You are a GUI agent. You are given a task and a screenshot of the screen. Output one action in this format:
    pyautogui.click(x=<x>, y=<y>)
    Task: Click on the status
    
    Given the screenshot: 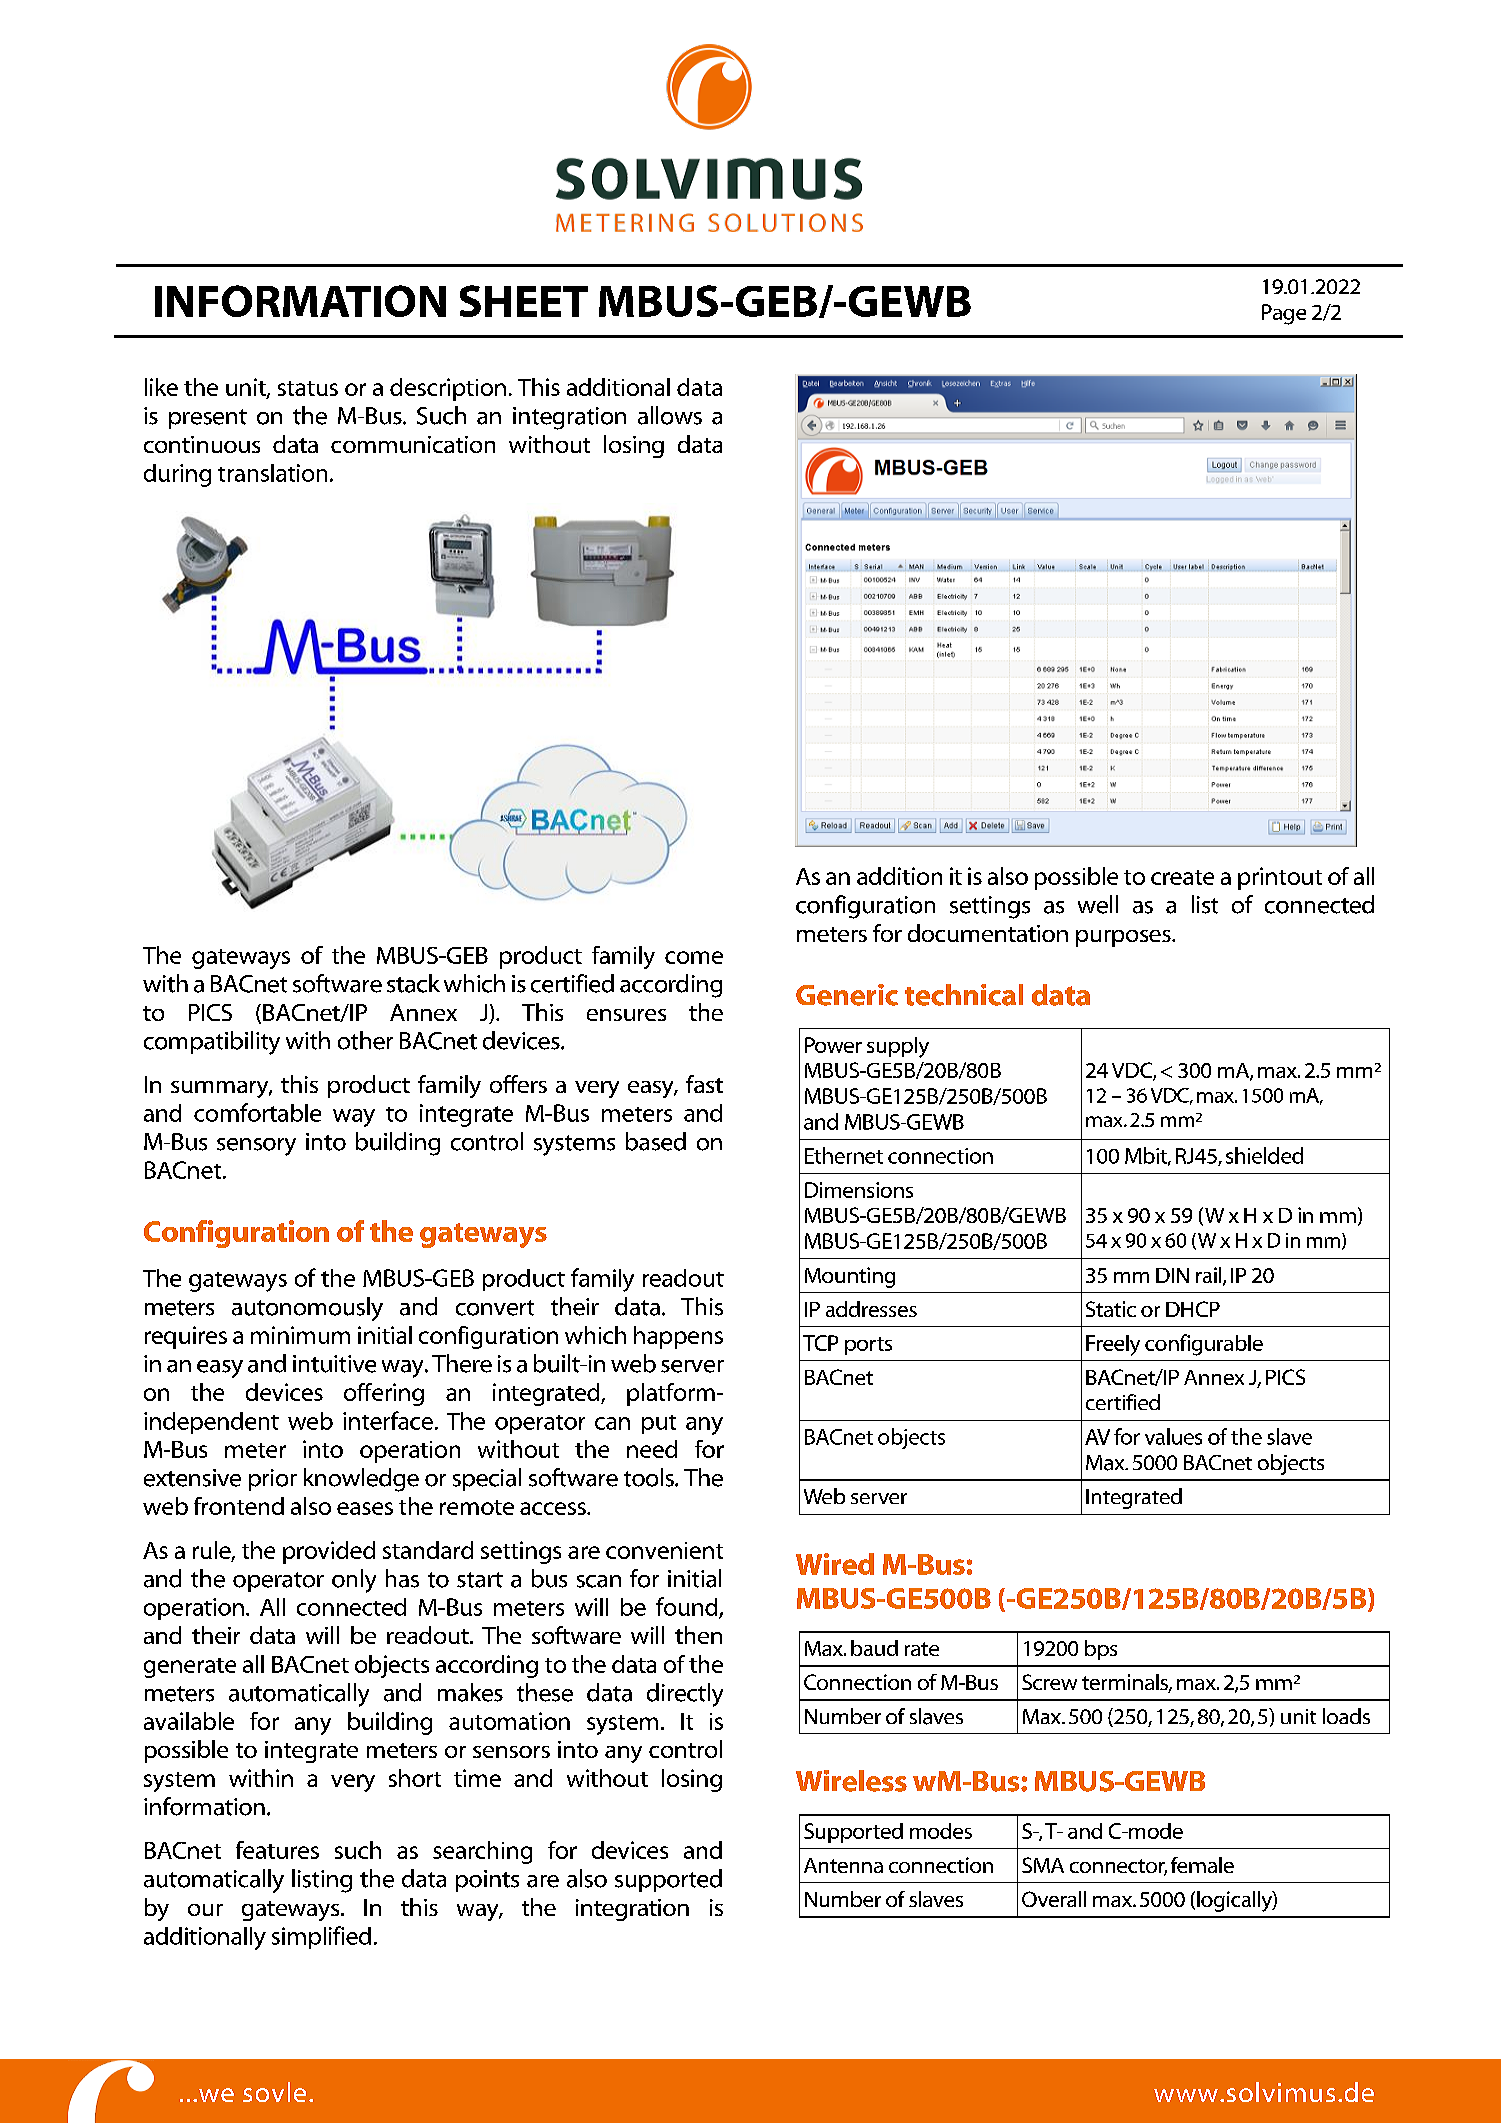 What is the action you would take?
    pyautogui.click(x=308, y=388)
